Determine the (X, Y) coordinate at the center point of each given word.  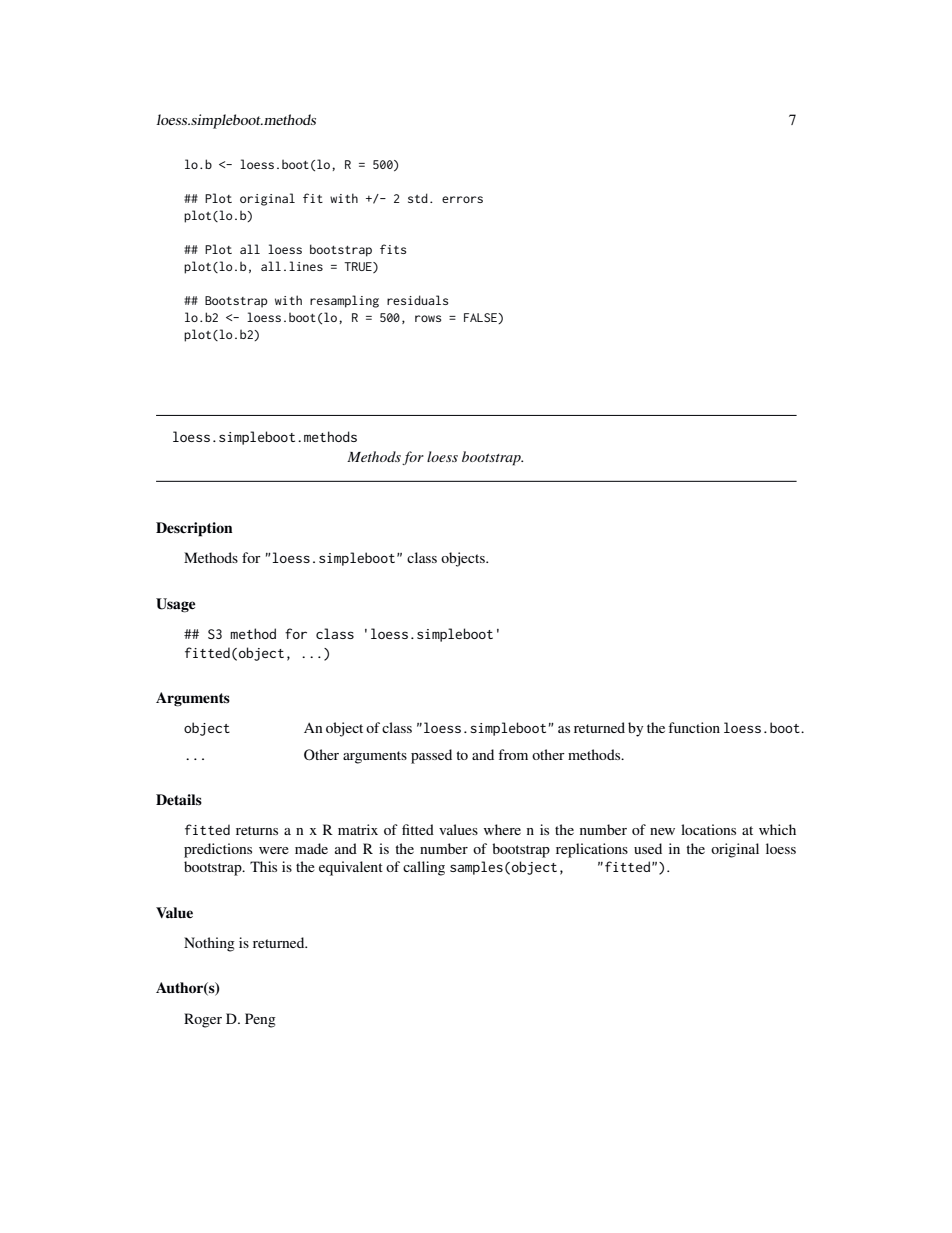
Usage (175, 605)
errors (462, 199)
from (513, 754)
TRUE (359, 267)
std (418, 198)
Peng (260, 1020)
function (694, 727)
